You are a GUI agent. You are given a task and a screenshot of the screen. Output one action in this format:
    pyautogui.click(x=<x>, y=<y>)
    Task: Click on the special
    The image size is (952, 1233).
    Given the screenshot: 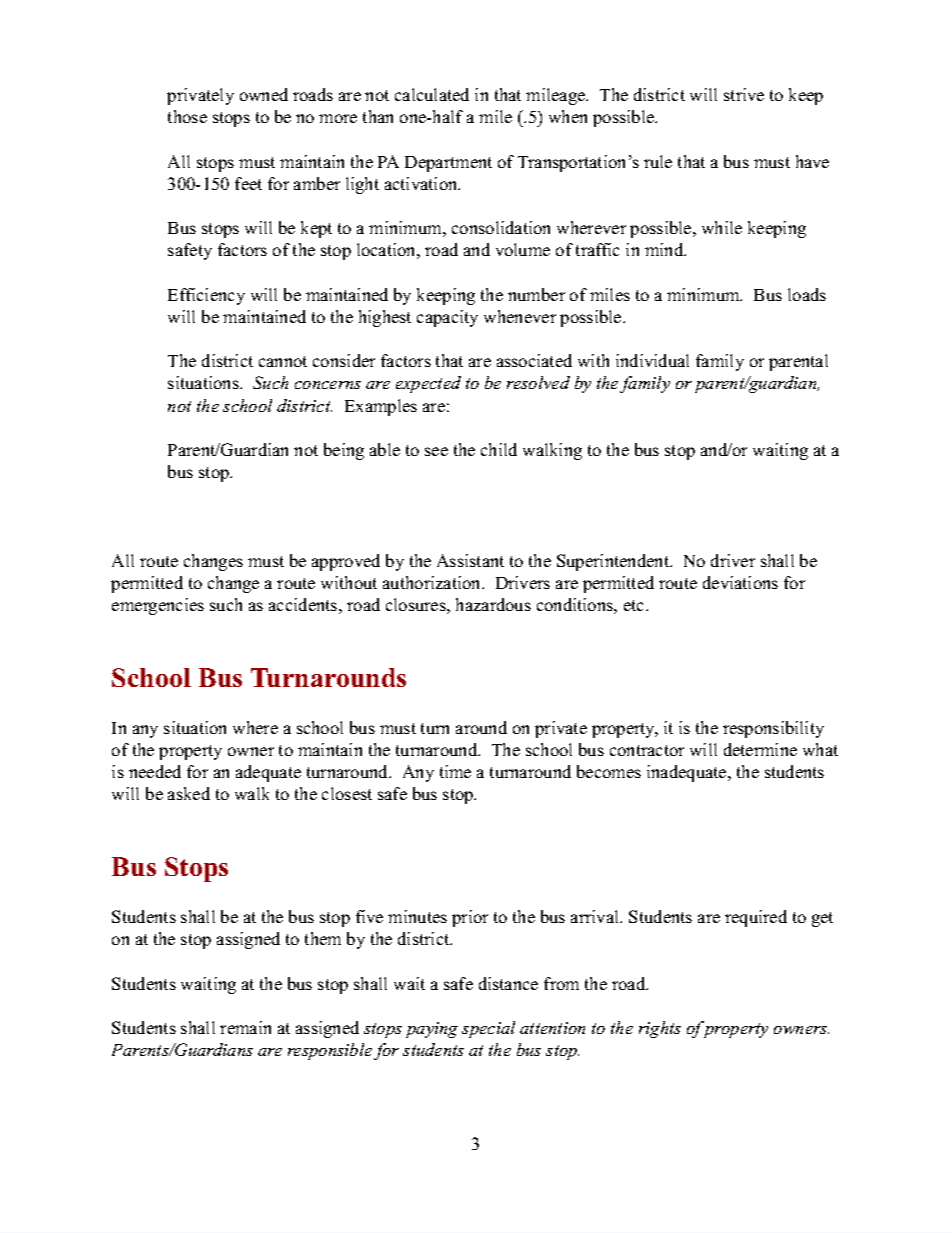 What is the action you would take?
    pyautogui.click(x=488, y=1029)
